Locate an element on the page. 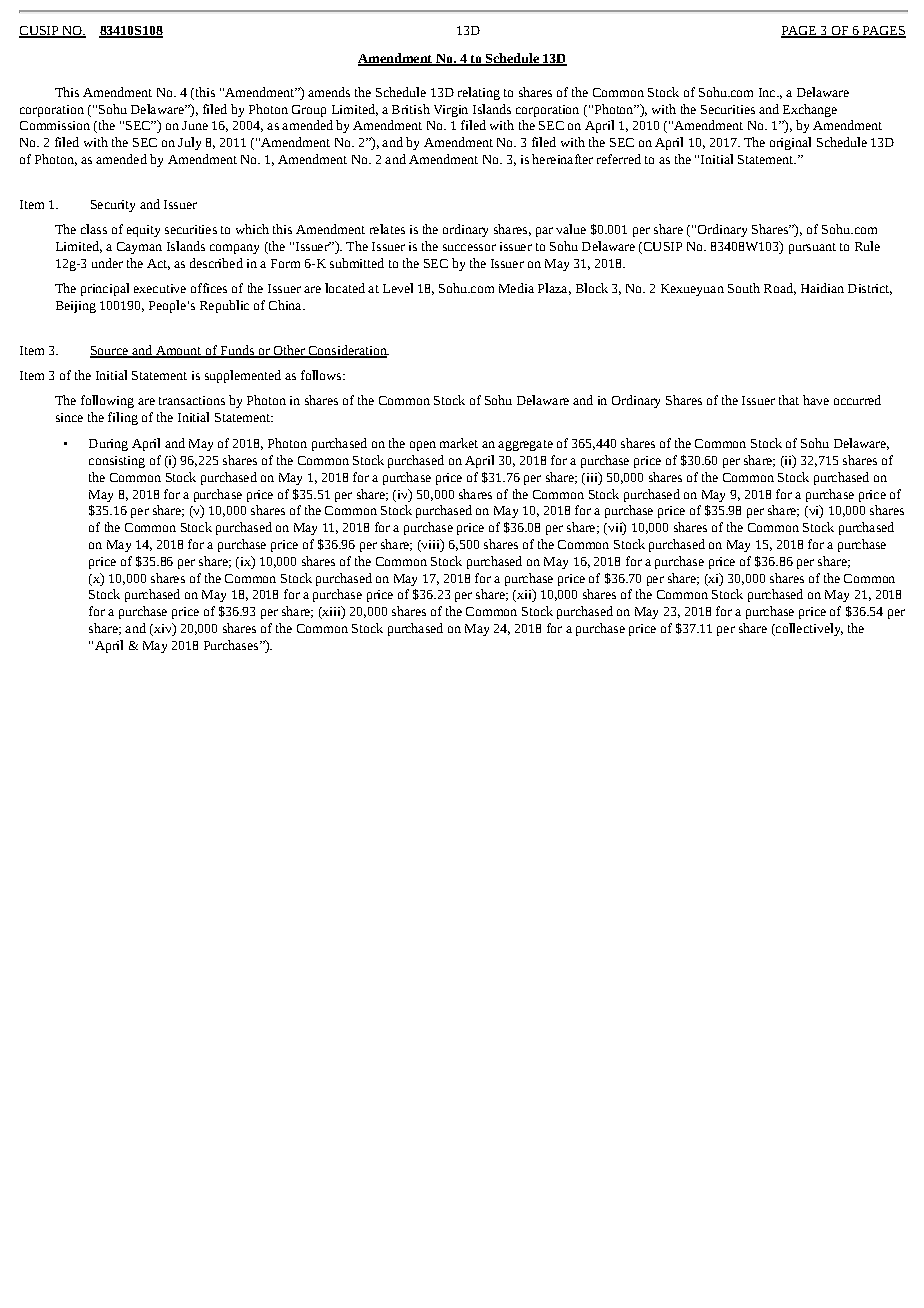 Image resolution: width=924 pixels, height=1308 pixels. During is located at coordinates (108, 445).
